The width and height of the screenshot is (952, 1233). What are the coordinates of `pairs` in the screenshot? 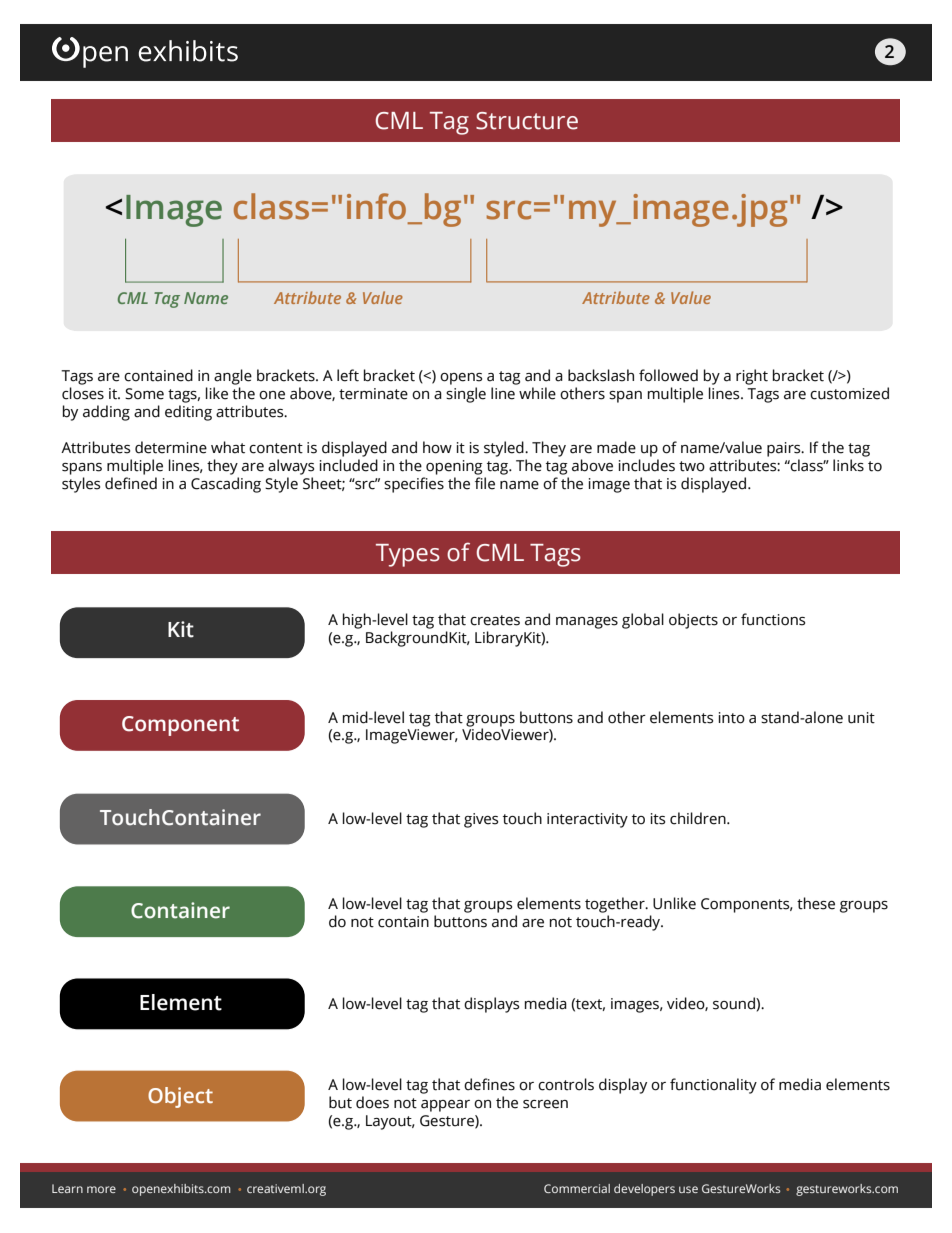 It's located at (785, 449).
